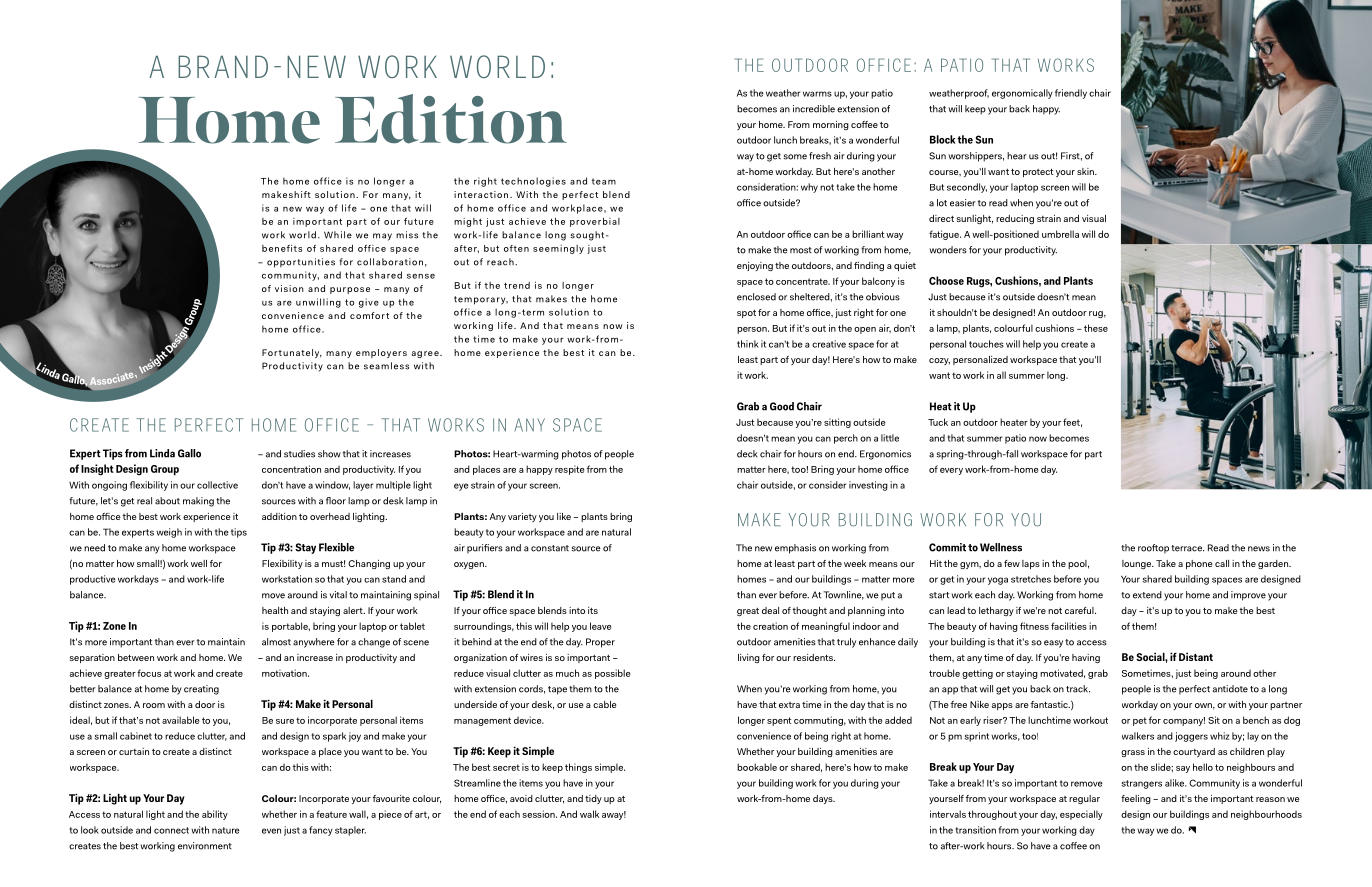 This screenshot has height=887, width=1372. What do you see at coordinates (749, 658) in the screenshot?
I see `living` at bounding box center [749, 658].
